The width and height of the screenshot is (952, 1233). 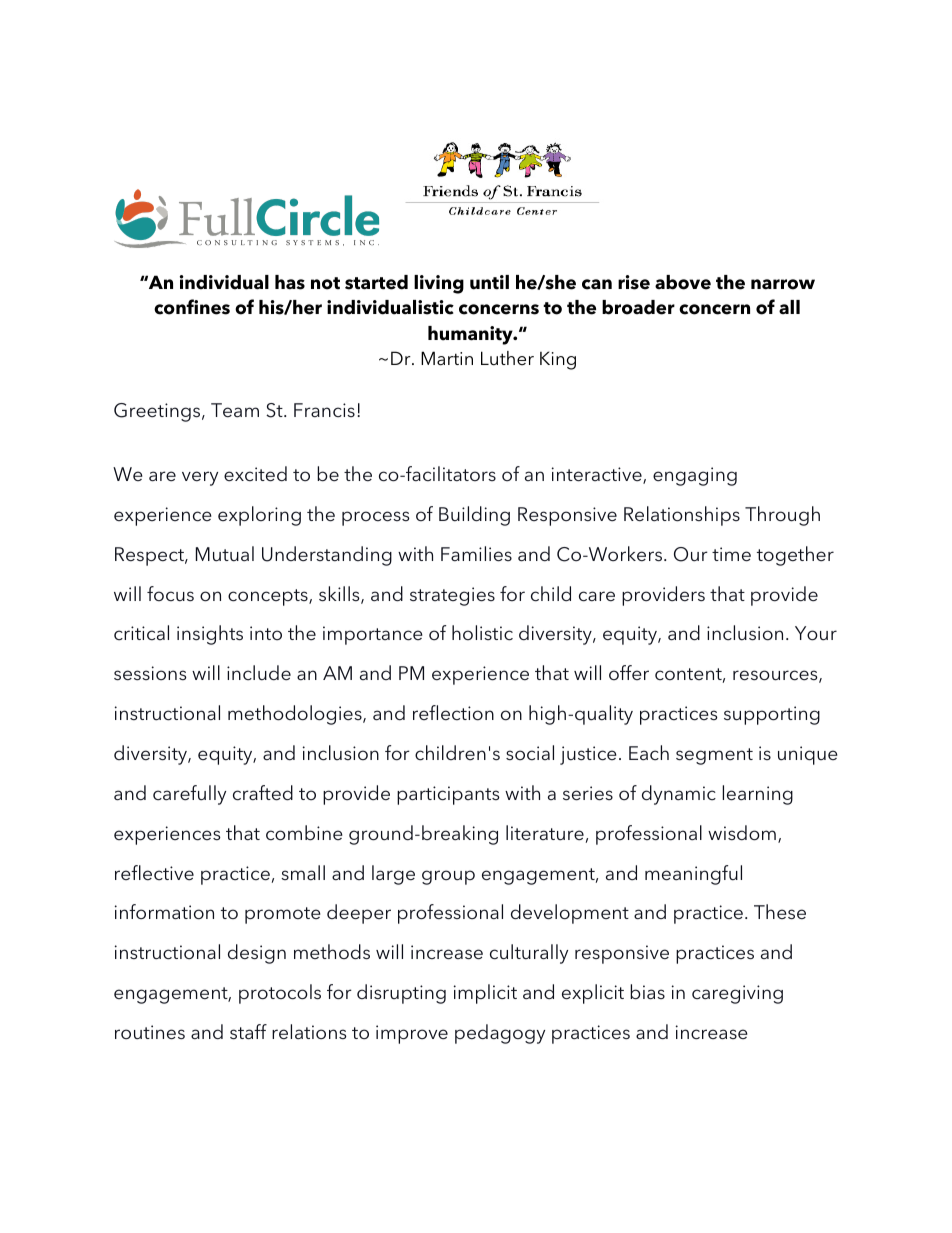 I want to click on insights, so click(x=210, y=635).
